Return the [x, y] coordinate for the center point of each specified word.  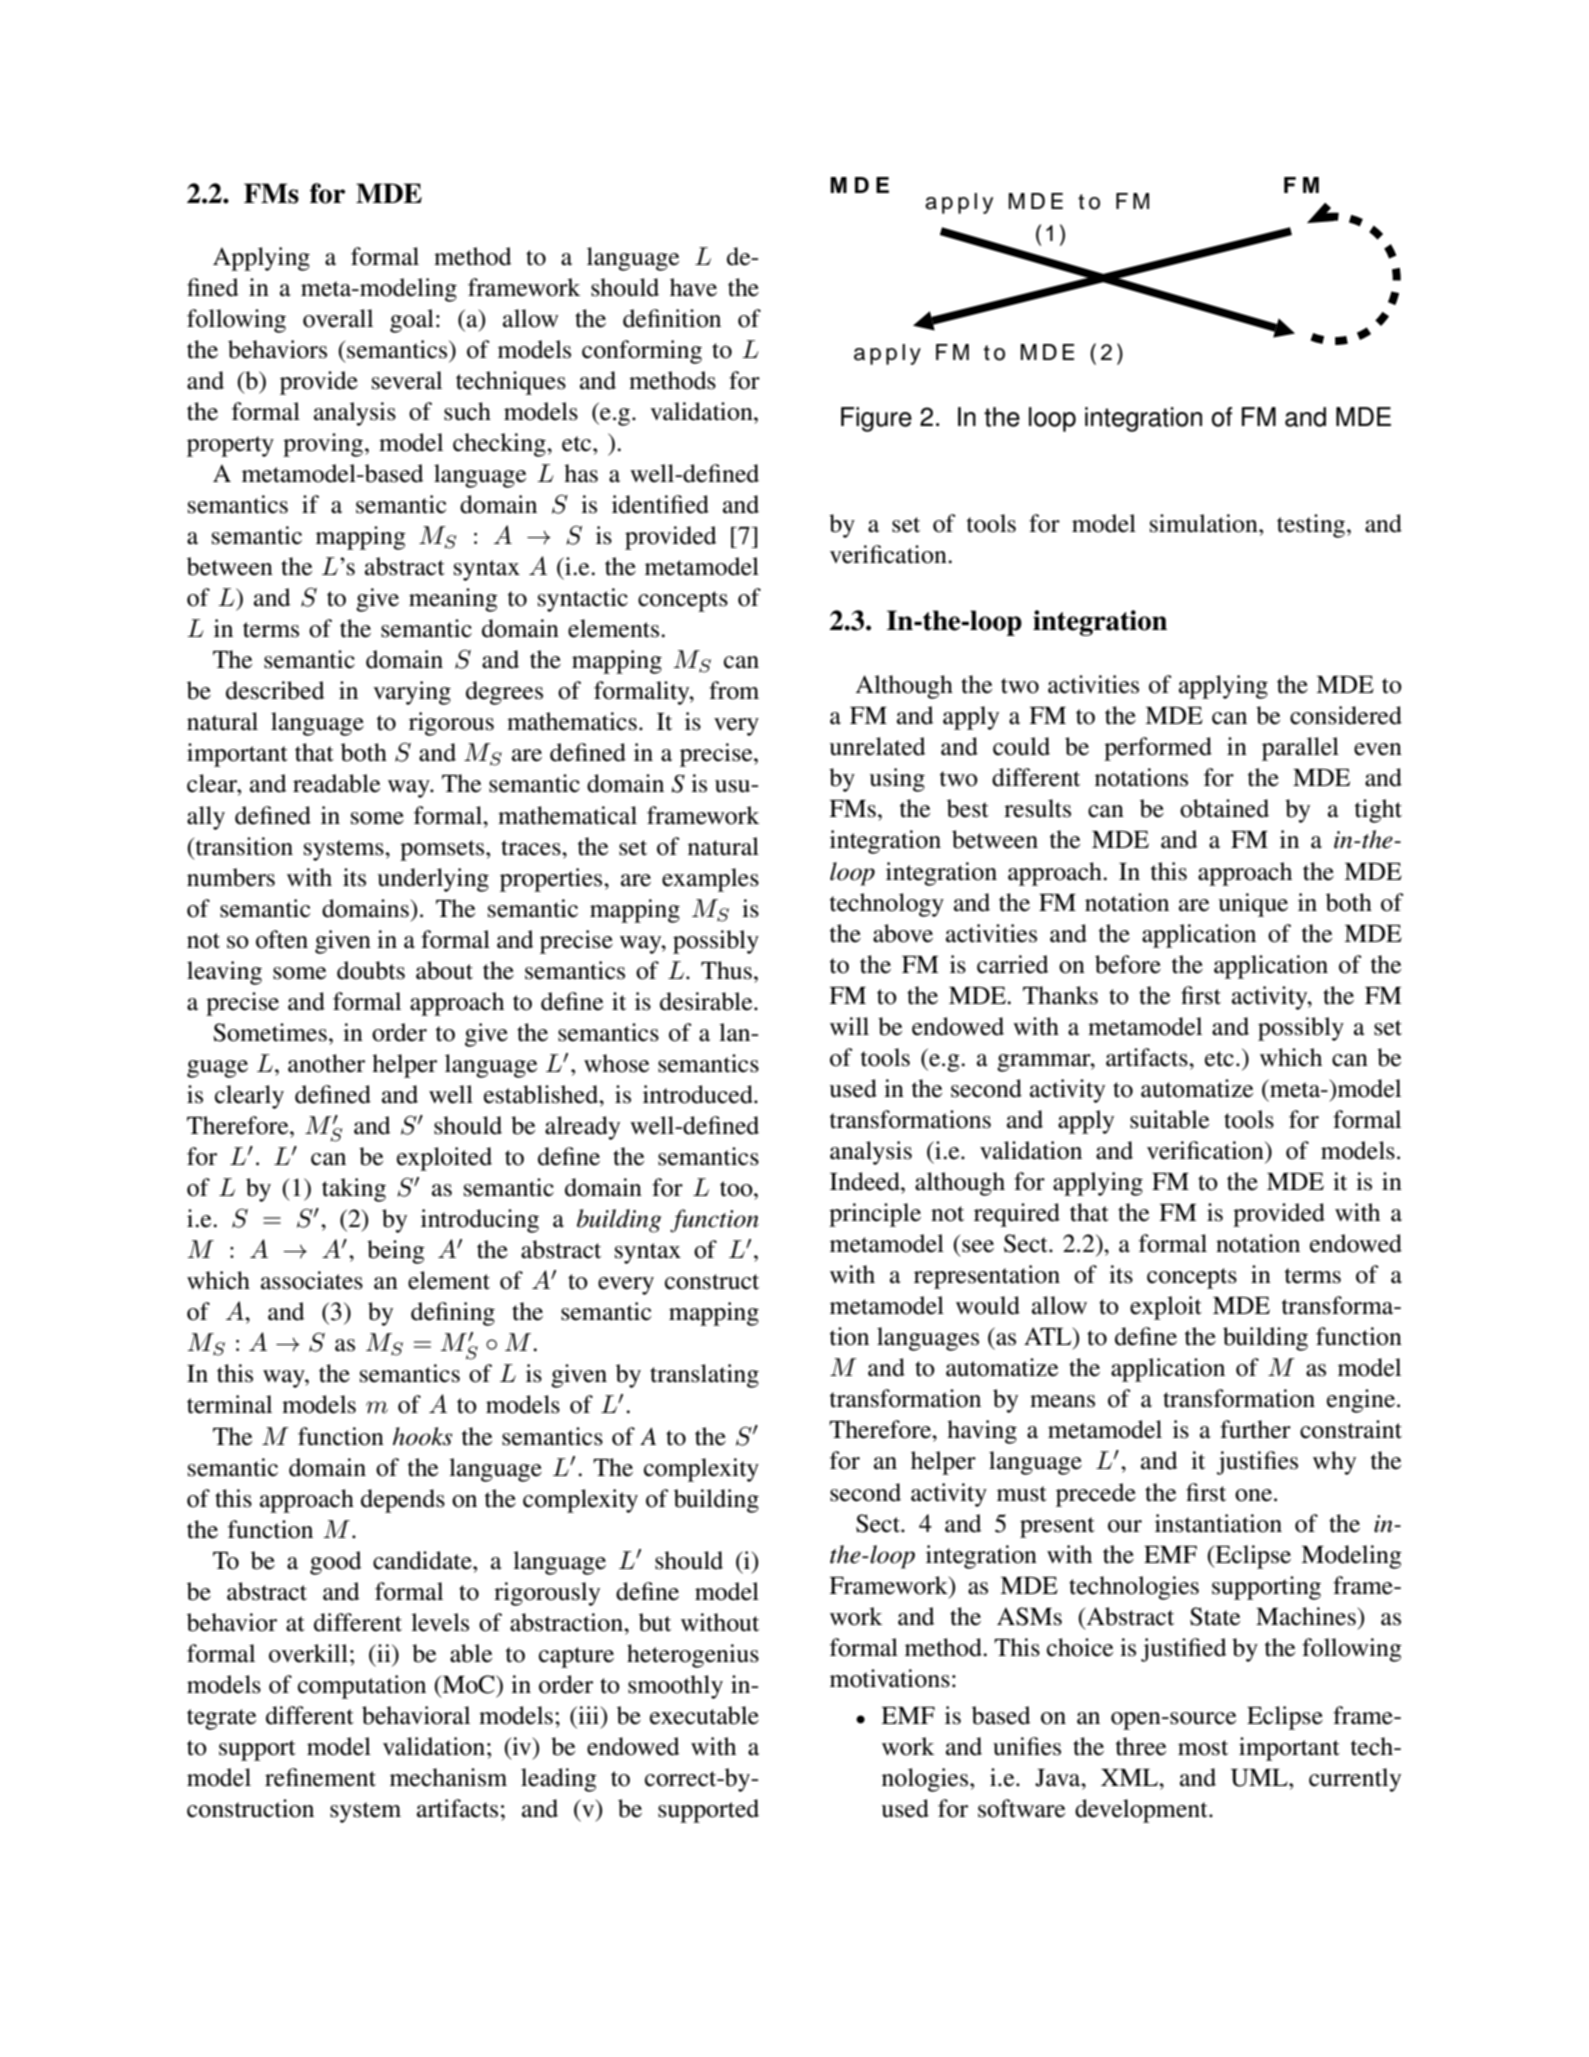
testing [1312, 526]
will [849, 1026]
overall [338, 318]
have [693, 287]
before [1128, 964]
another [326, 1063]
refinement [320, 1777]
